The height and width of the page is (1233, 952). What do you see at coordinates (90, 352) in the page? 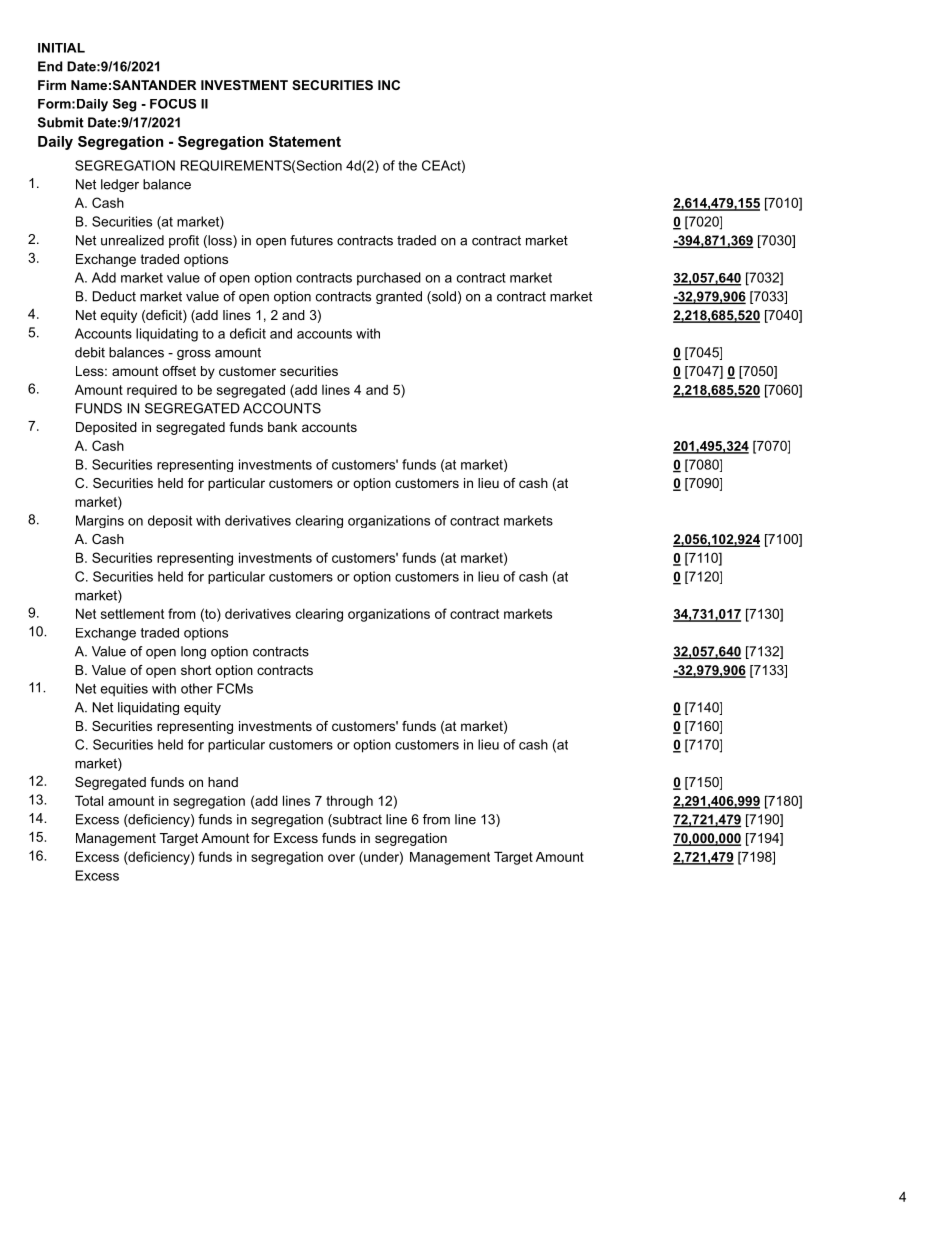
I see `debit` at bounding box center [90, 352].
